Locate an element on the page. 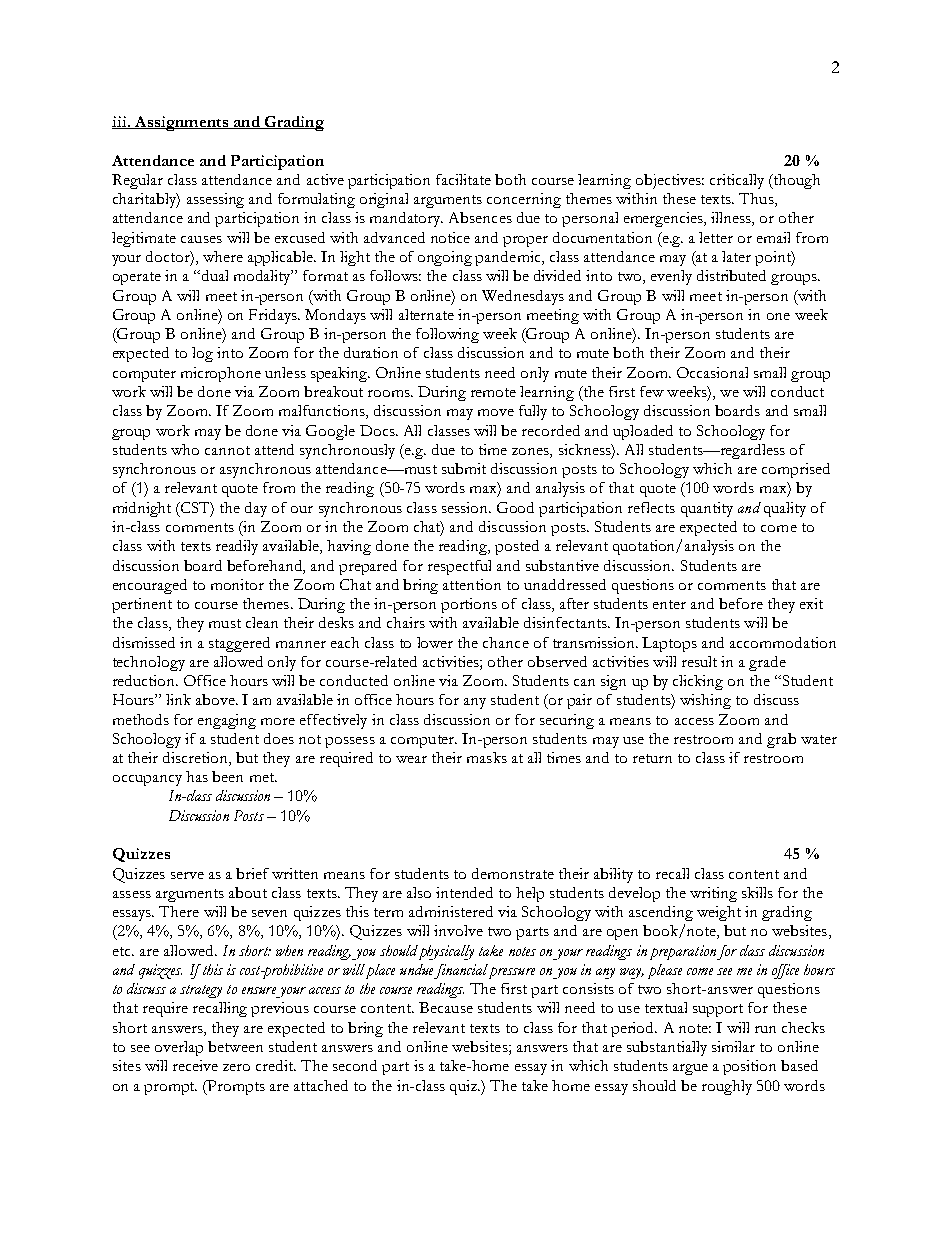  has is located at coordinates (197, 776).
